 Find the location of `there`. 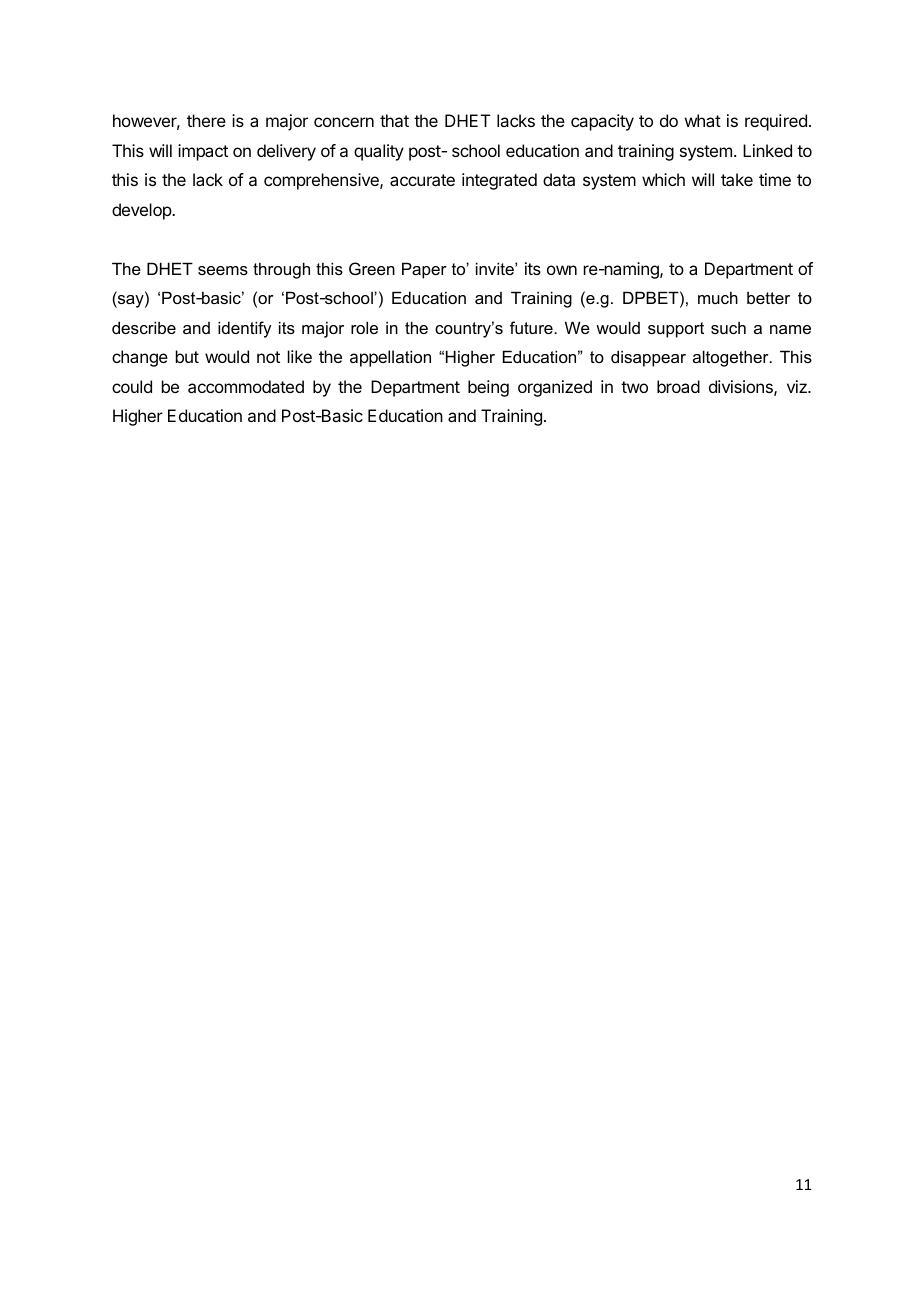

there is located at coordinates (206, 120).
